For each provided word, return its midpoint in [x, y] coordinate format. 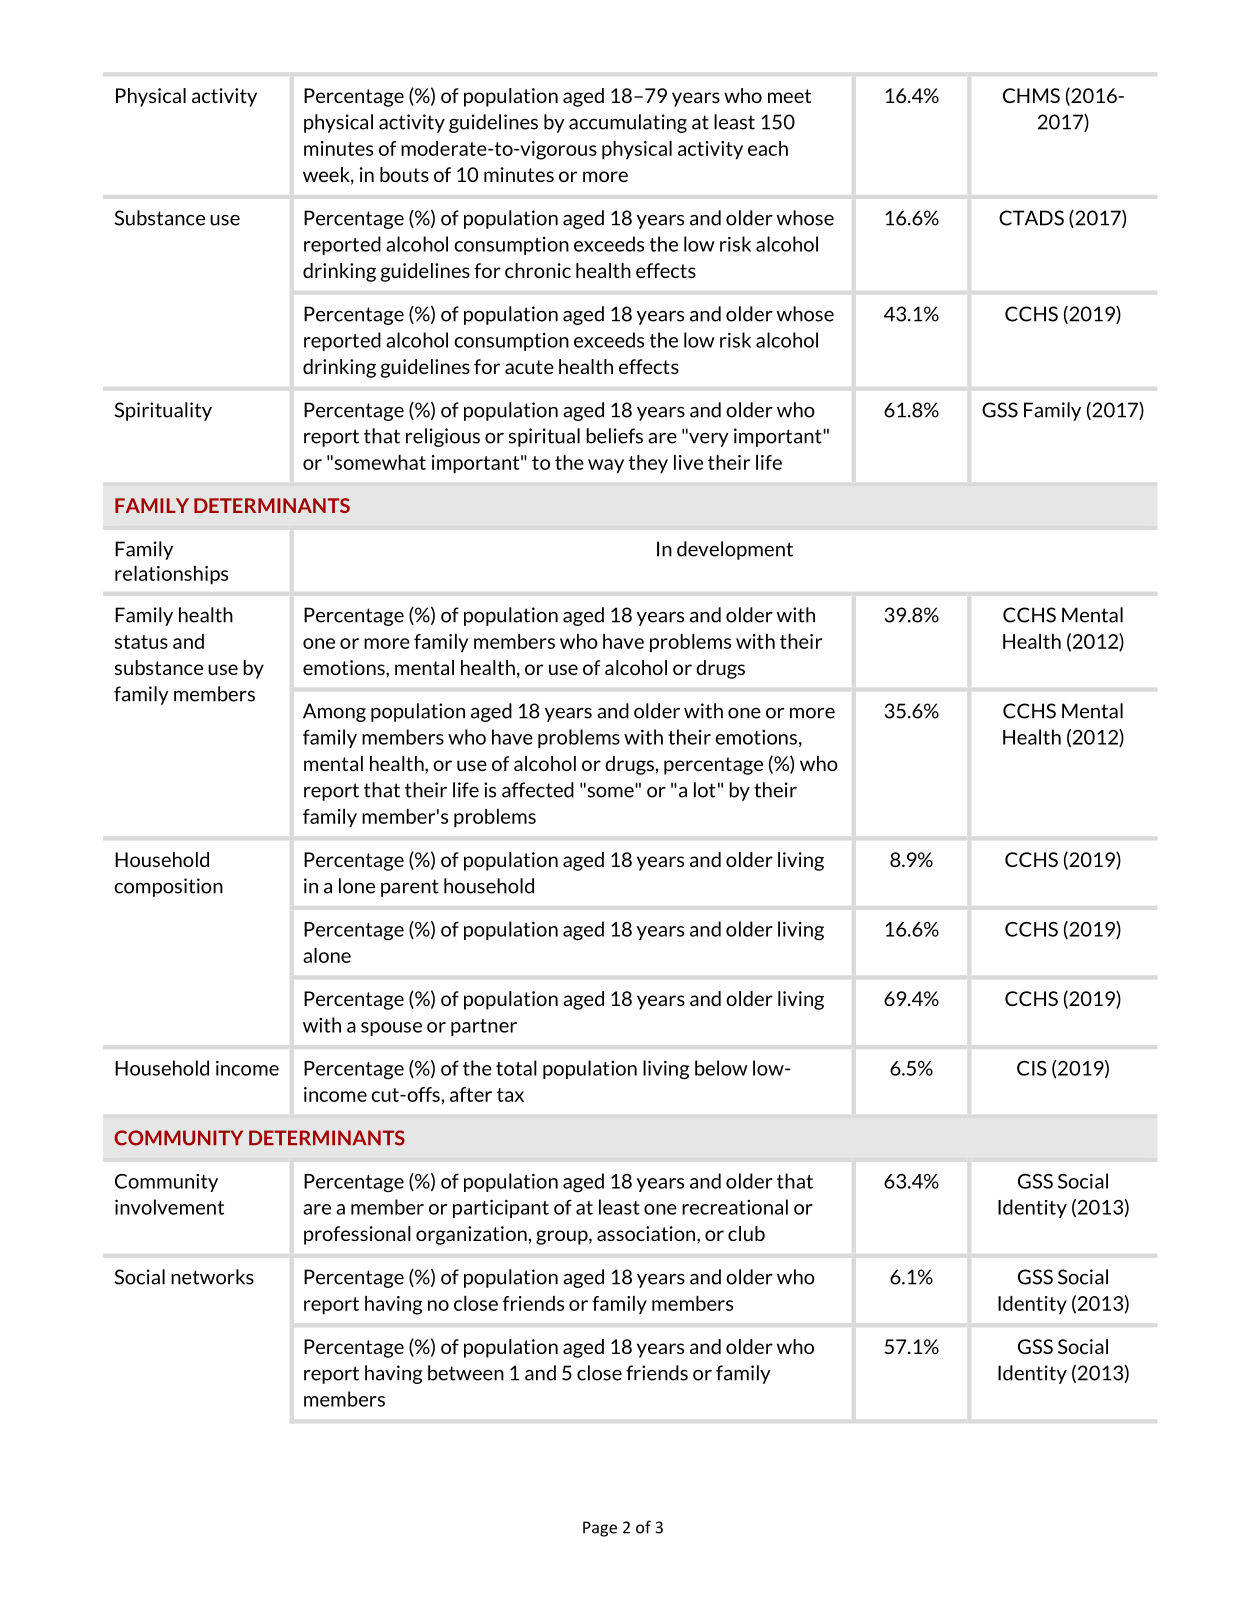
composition [168, 887]
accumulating [628, 123]
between [466, 1373]
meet [789, 96]
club [746, 1233]
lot [705, 790]
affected [538, 790]
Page [600, 1529]
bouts [404, 174]
